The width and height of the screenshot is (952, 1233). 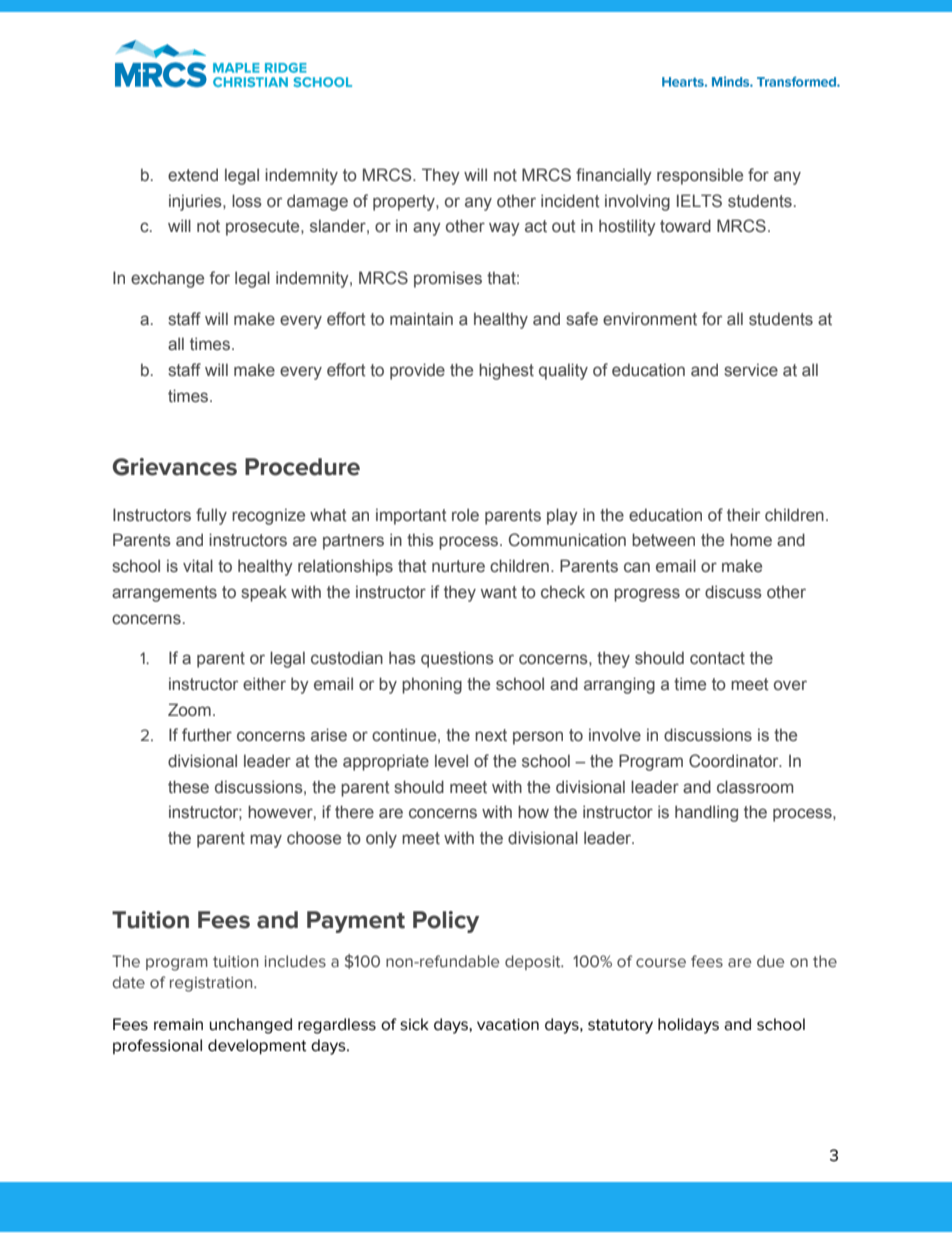 What do you see at coordinates (451, 761) in the screenshot?
I see `level` at bounding box center [451, 761].
